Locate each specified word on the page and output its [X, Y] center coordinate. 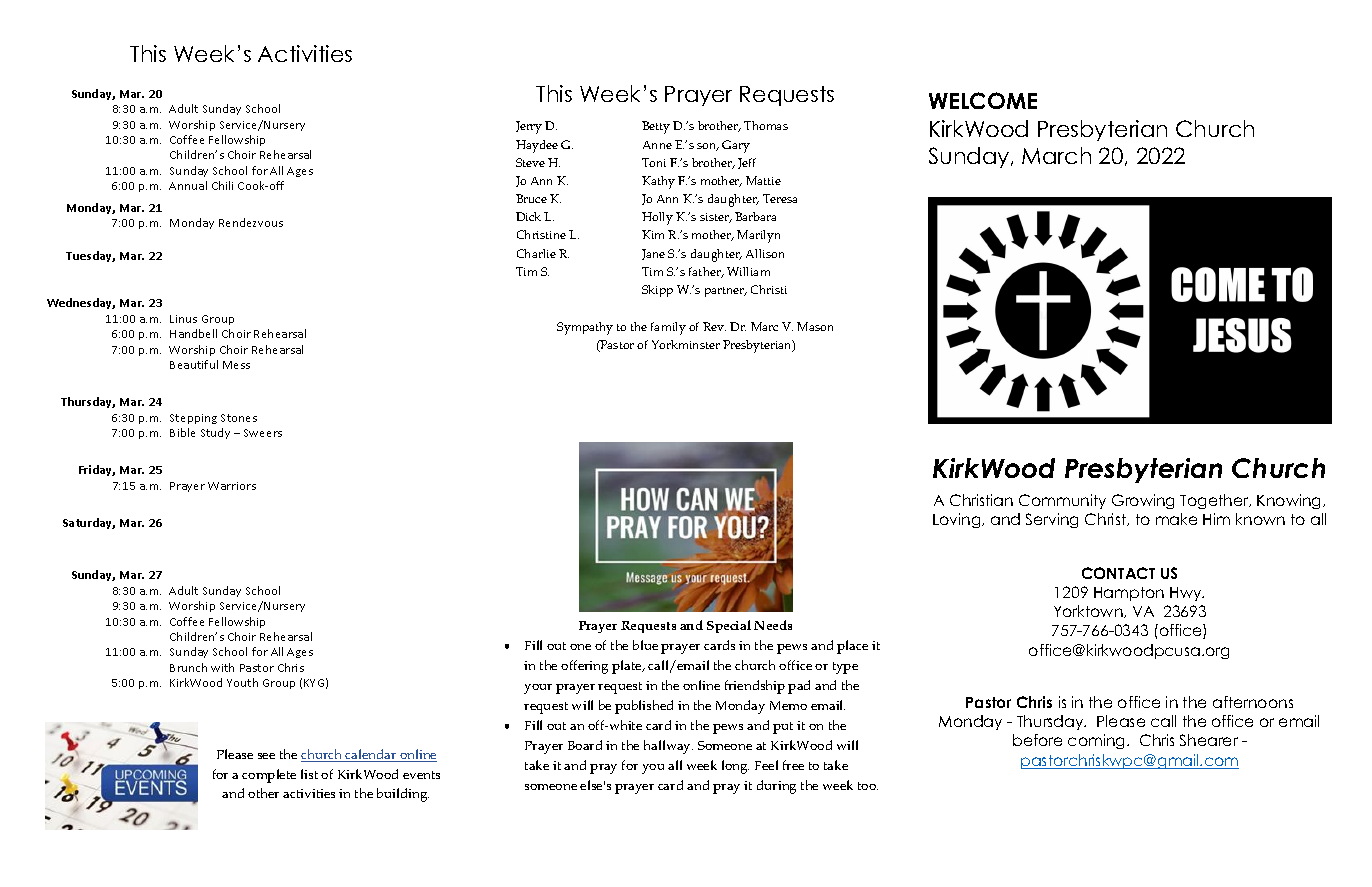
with [222, 667]
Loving [958, 520]
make [1176, 519]
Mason [815, 326]
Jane [653, 254]
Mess [236, 365]
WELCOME [983, 100]
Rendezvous [251, 222]
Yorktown [1089, 611]
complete [269, 776]
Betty [656, 127]
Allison [765, 253]
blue [645, 645]
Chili [222, 185]
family [668, 328]
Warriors [232, 486]
